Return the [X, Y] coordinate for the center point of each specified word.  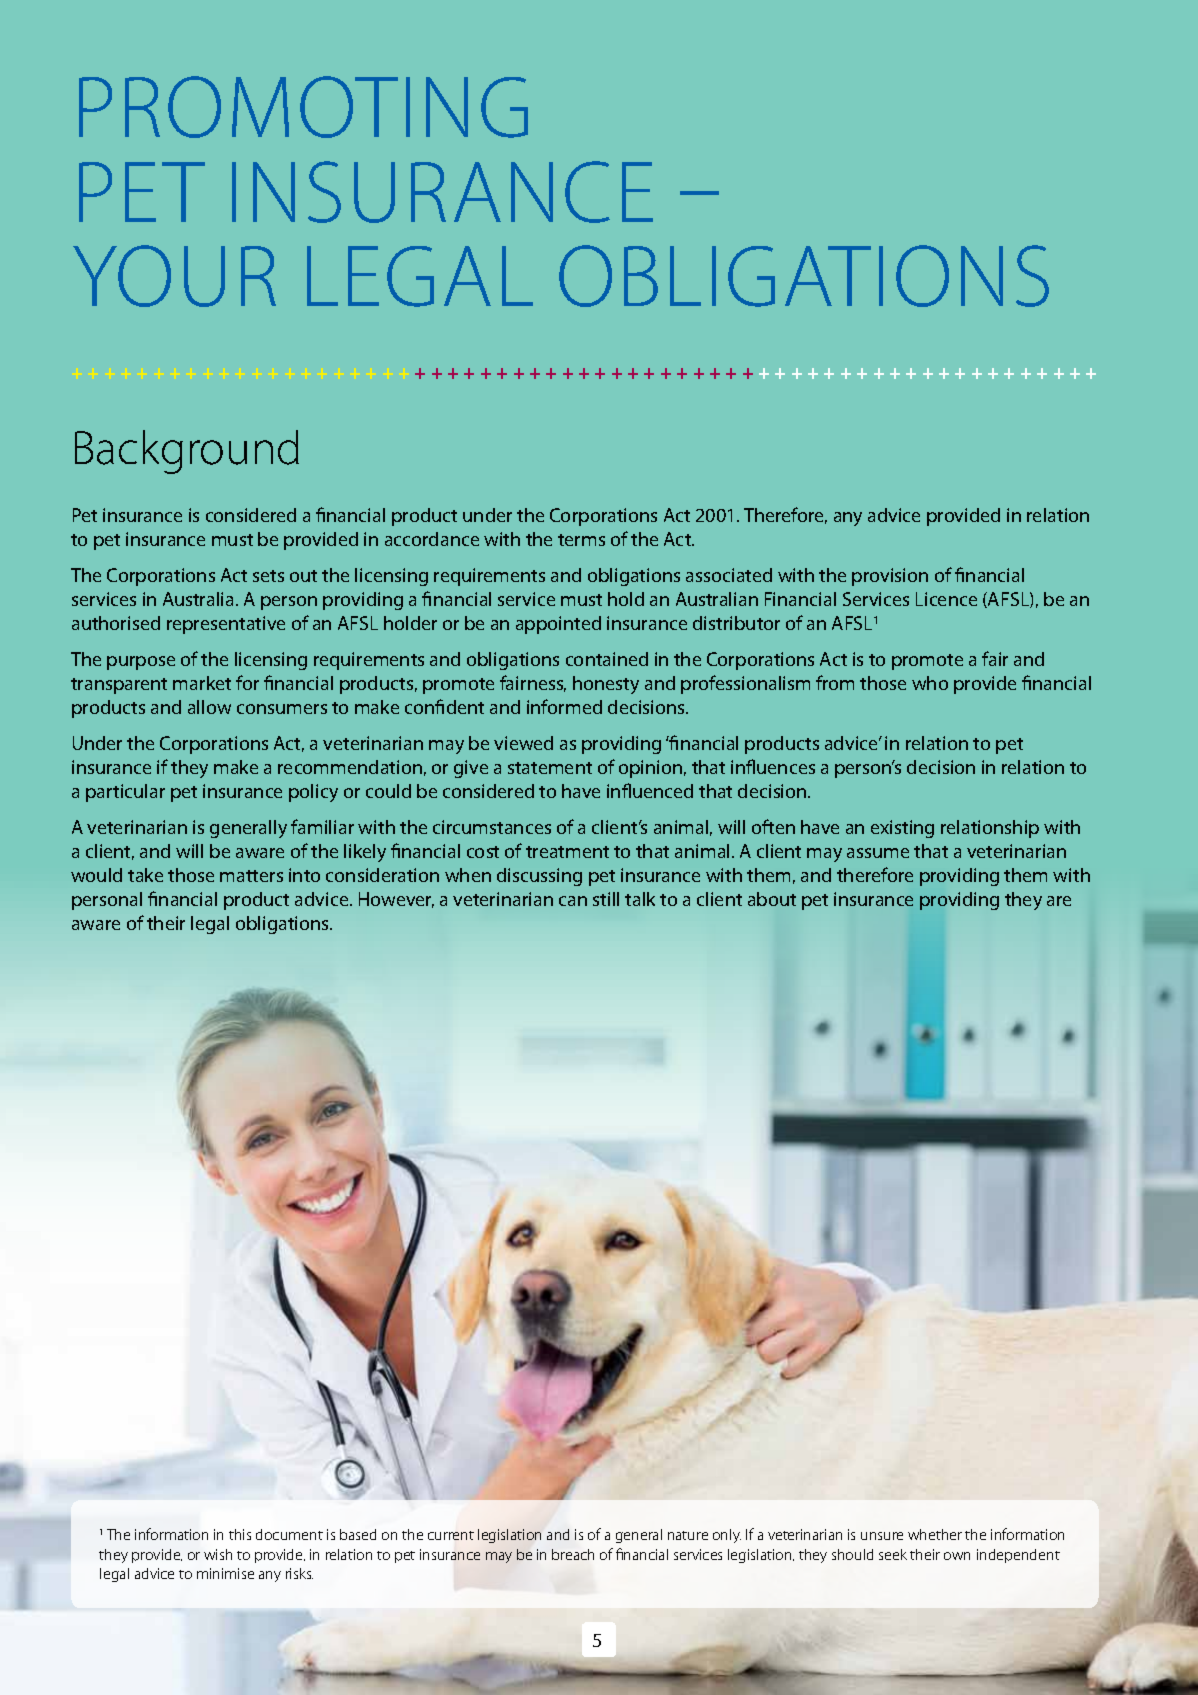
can [573, 901]
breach [573, 1554]
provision [890, 577]
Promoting [303, 107]
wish [218, 1554]
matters [251, 876]
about [772, 899]
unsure [882, 1536]
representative [226, 625]
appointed [558, 625]
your [174, 276]
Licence [946, 599]
